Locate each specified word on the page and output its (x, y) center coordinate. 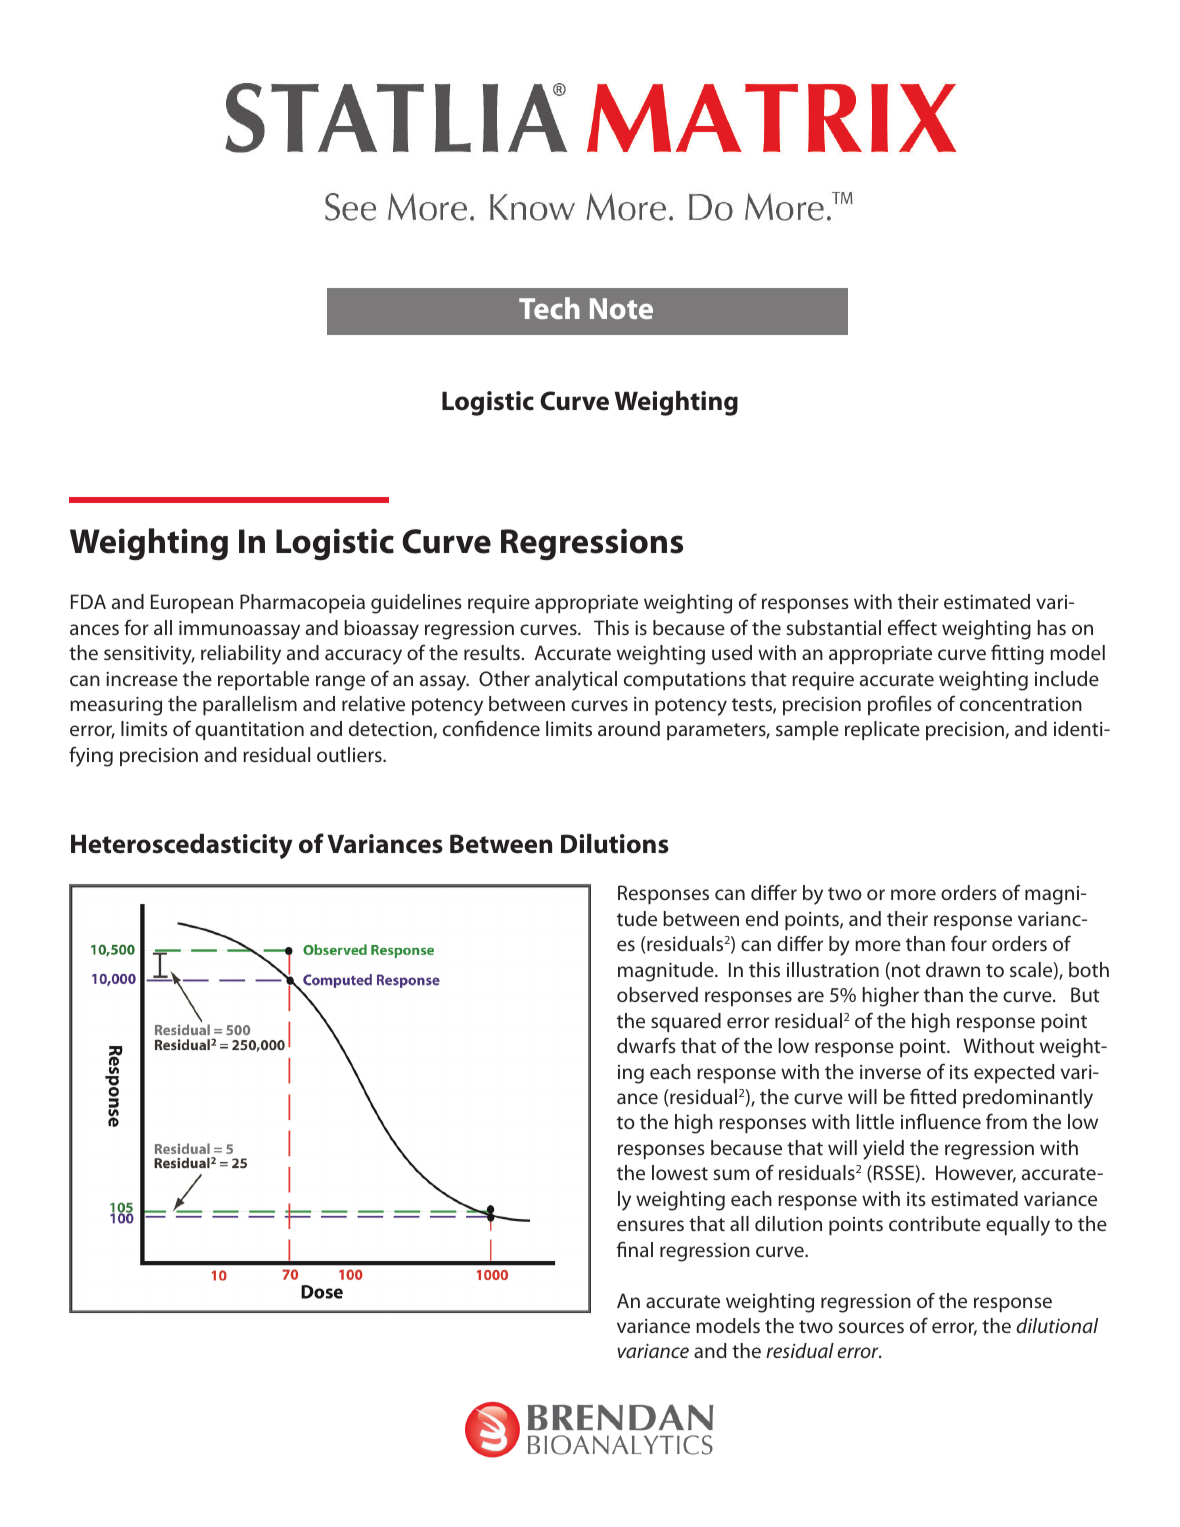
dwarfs (646, 1045)
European (192, 603)
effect (912, 627)
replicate (882, 730)
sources (871, 1327)
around (629, 728)
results (493, 652)
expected (1014, 1073)
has (1052, 627)
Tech (549, 308)
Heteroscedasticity (182, 846)
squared (686, 1022)
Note (621, 308)
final (635, 1249)
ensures (650, 1225)
